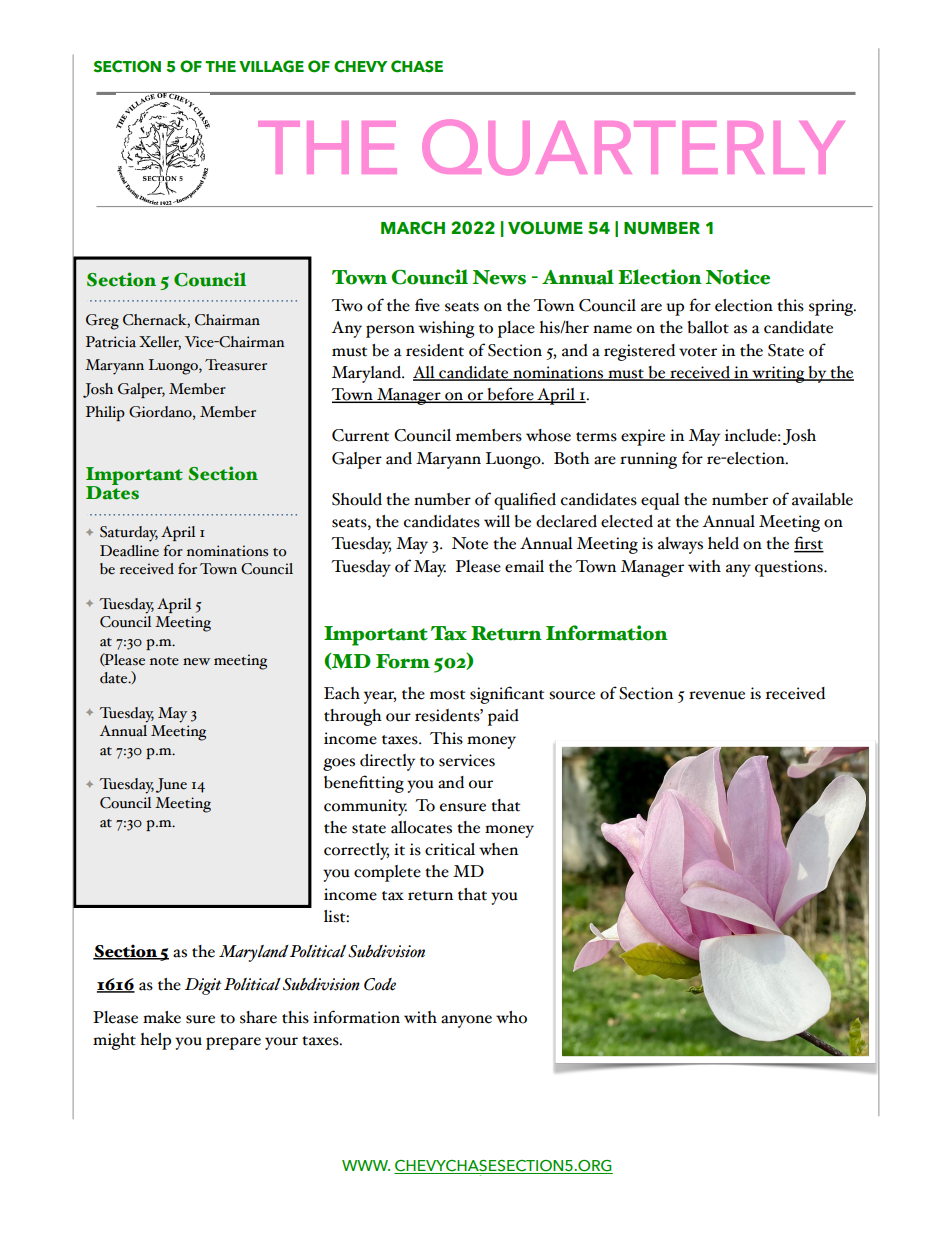 Image resolution: width=952 pixels, height=1233 pixels. Describe the element at coordinates (790, 568) in the image. I see `questions` at that location.
